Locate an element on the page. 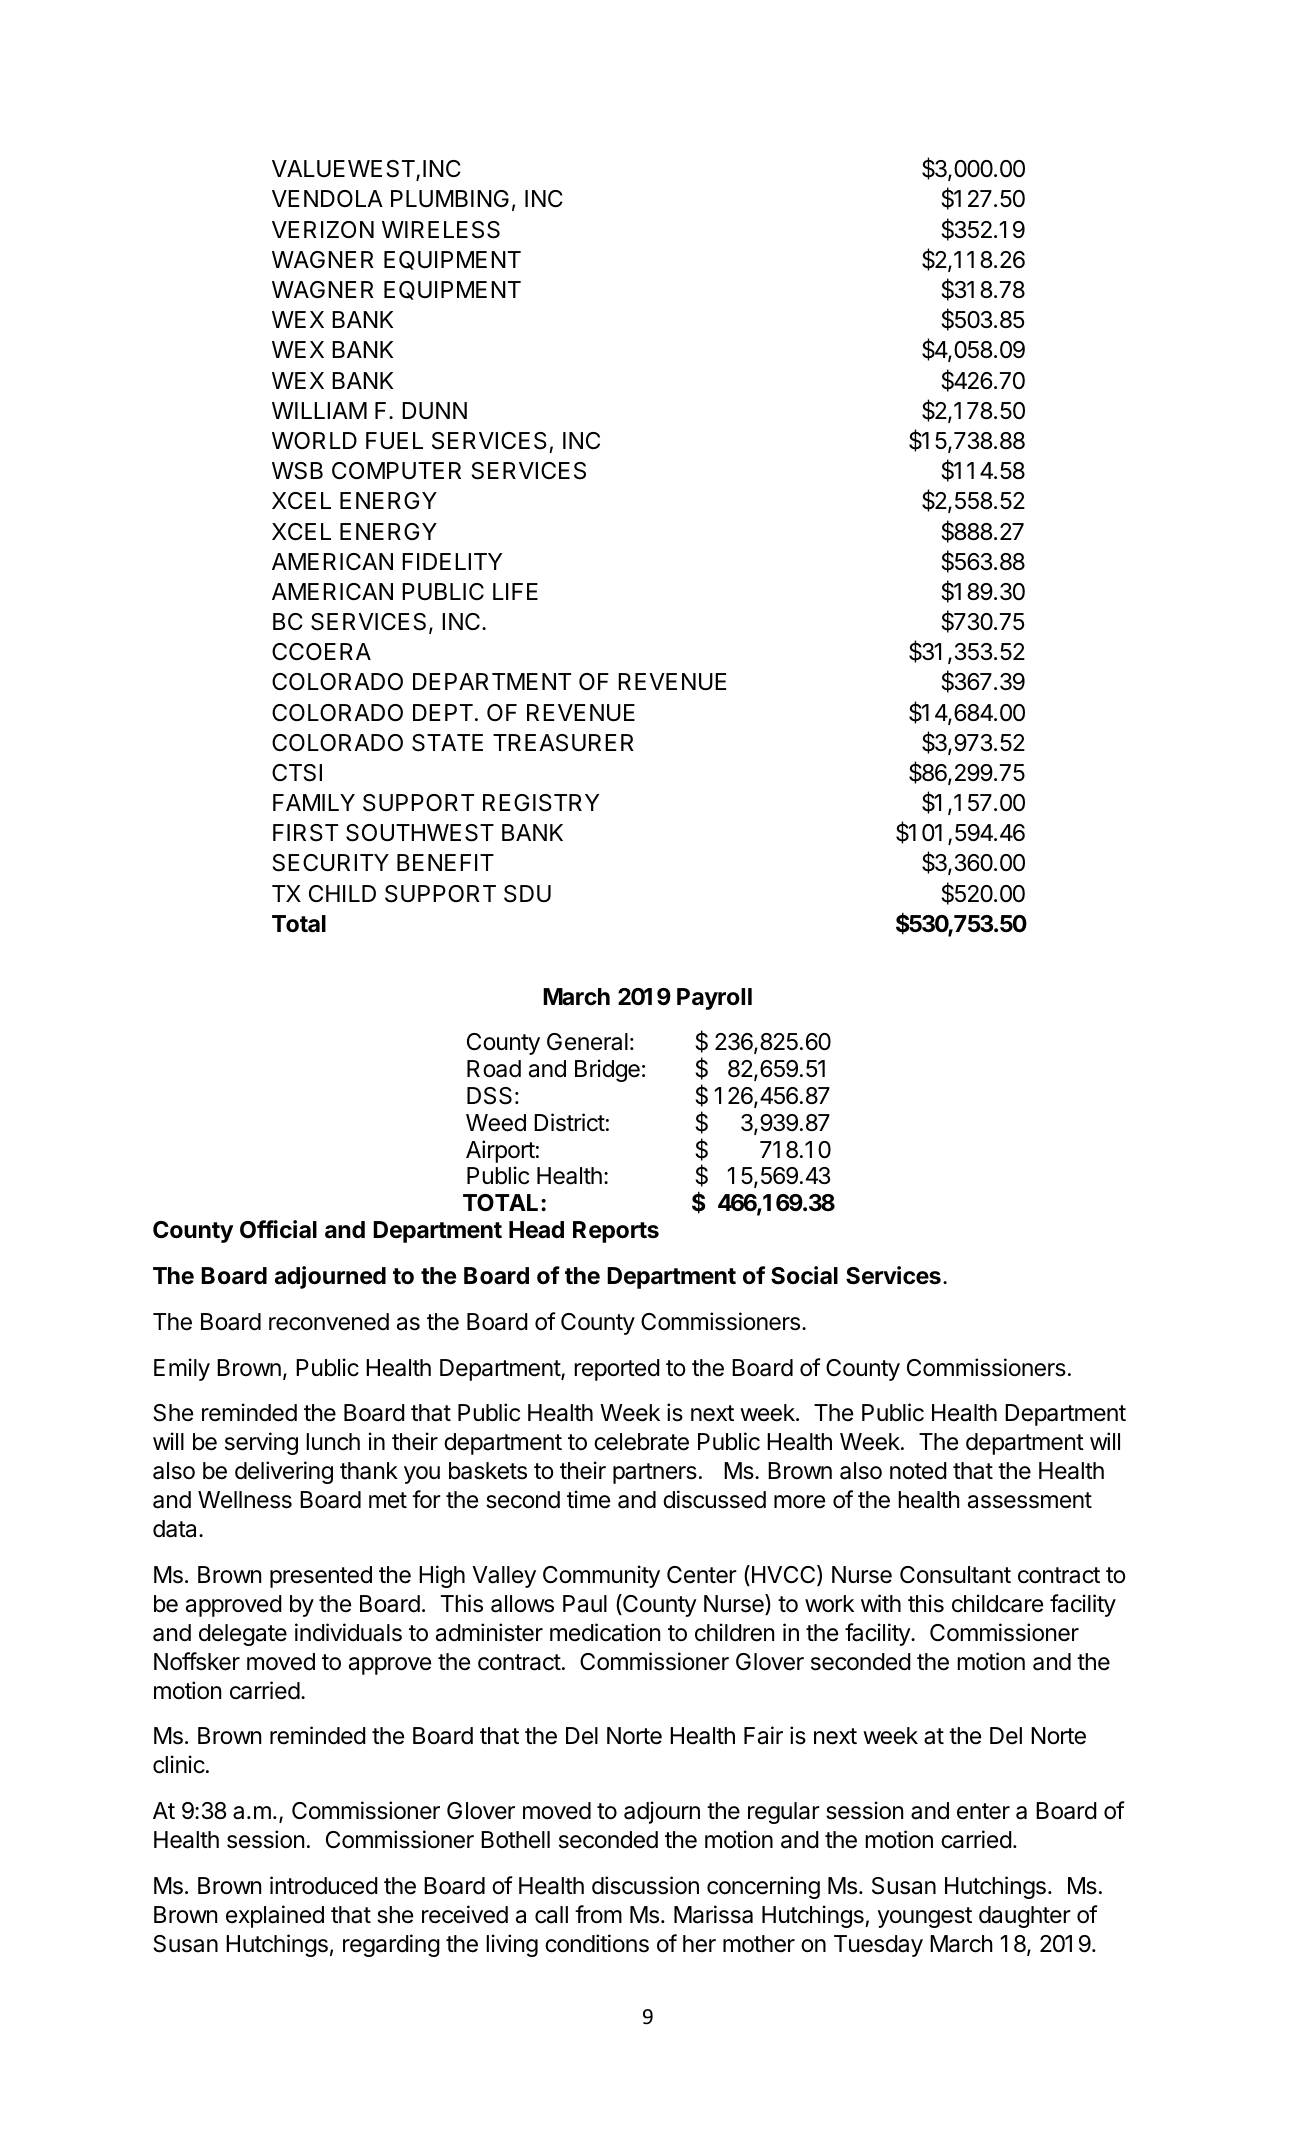  WIRELESS is located at coordinates (441, 230).
